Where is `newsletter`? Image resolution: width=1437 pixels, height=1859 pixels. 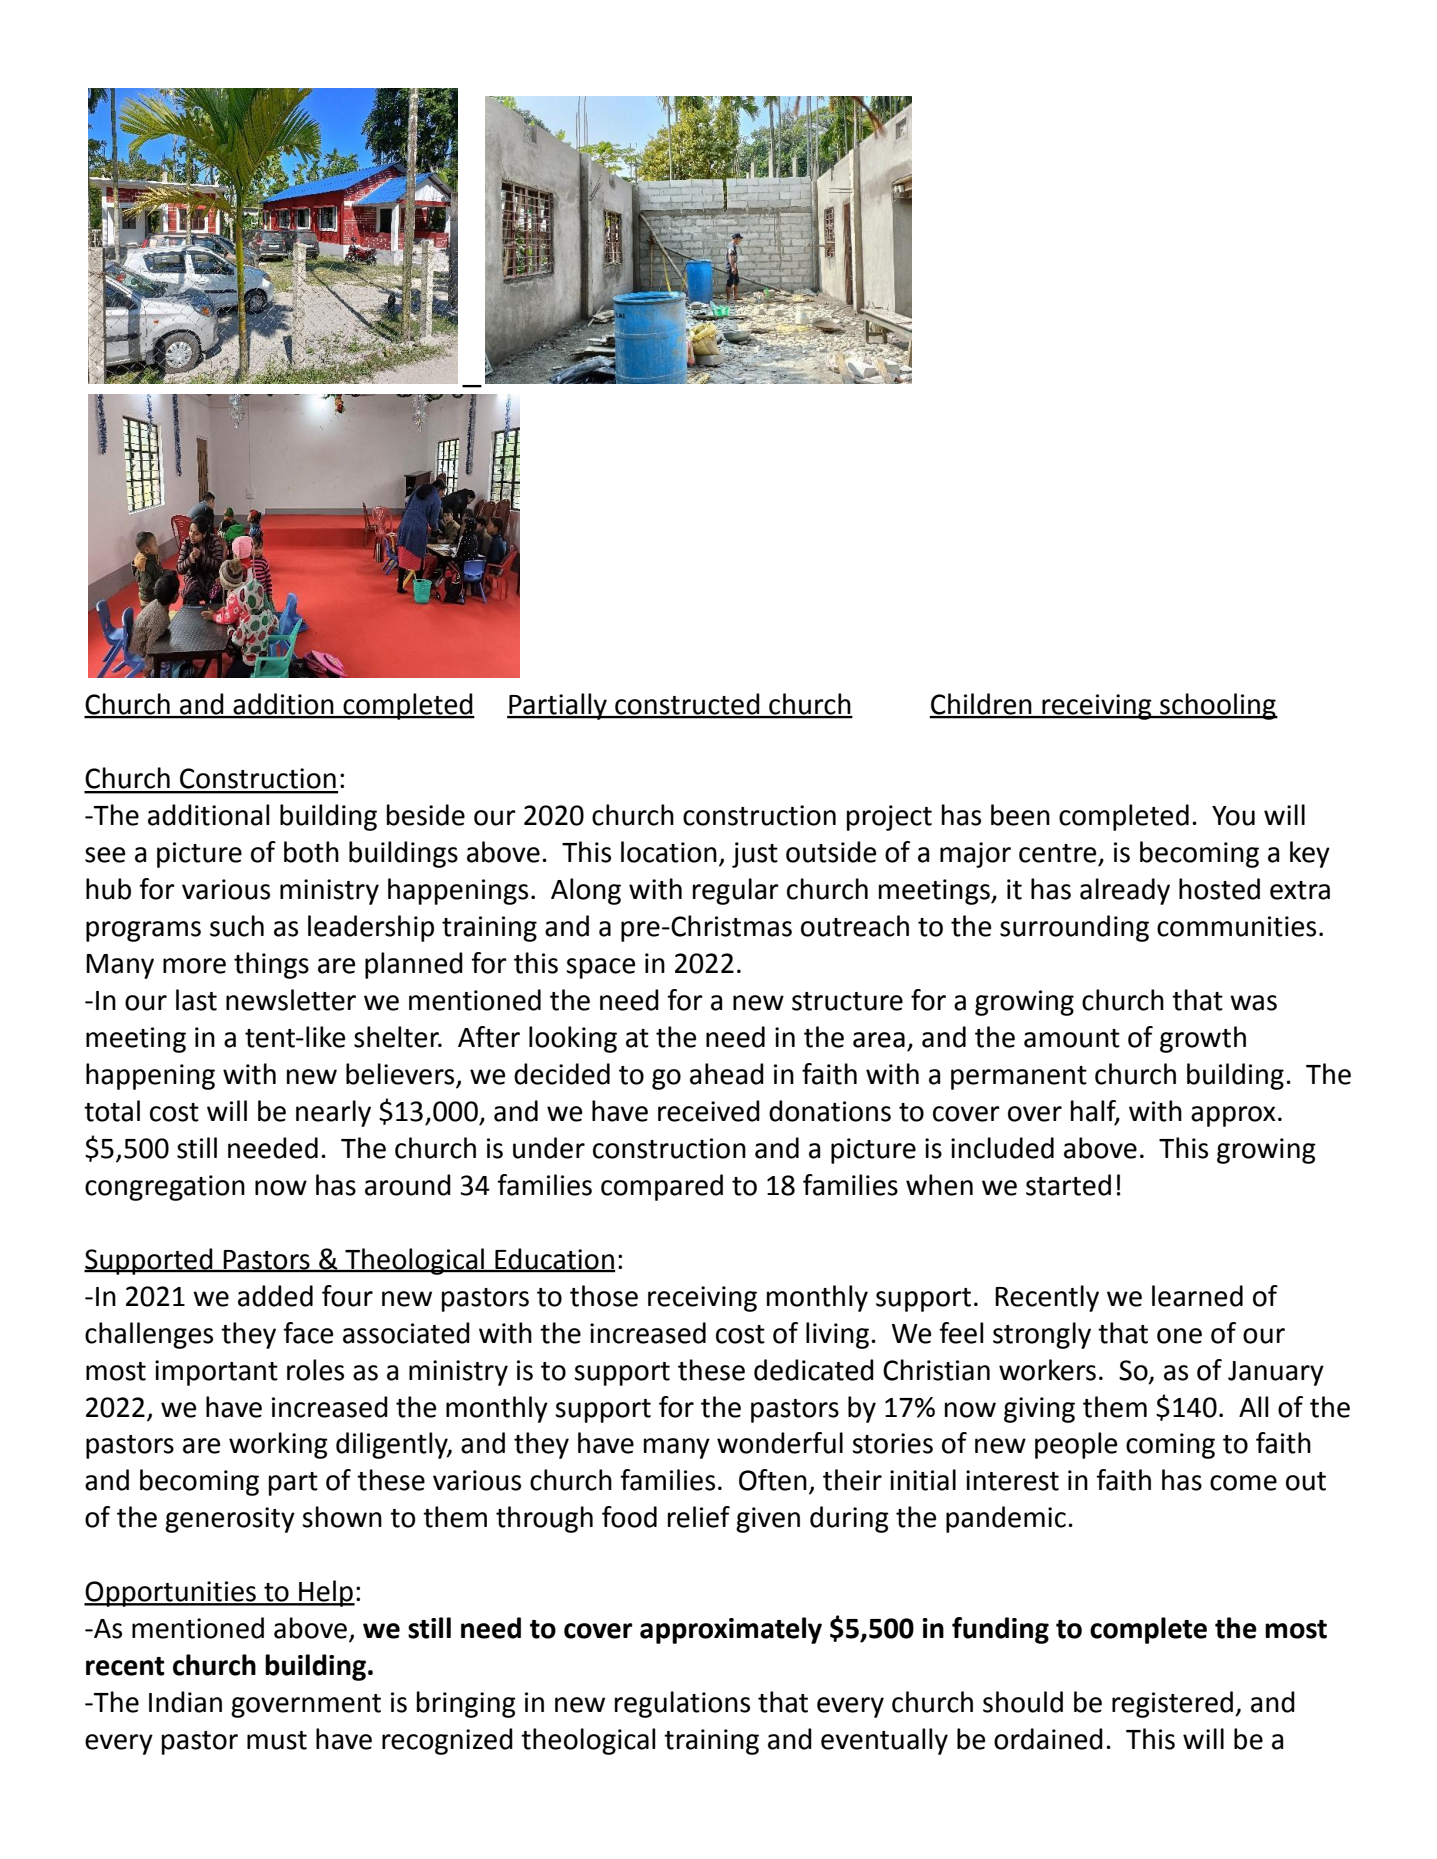
newsletter is located at coordinates (291, 1000).
